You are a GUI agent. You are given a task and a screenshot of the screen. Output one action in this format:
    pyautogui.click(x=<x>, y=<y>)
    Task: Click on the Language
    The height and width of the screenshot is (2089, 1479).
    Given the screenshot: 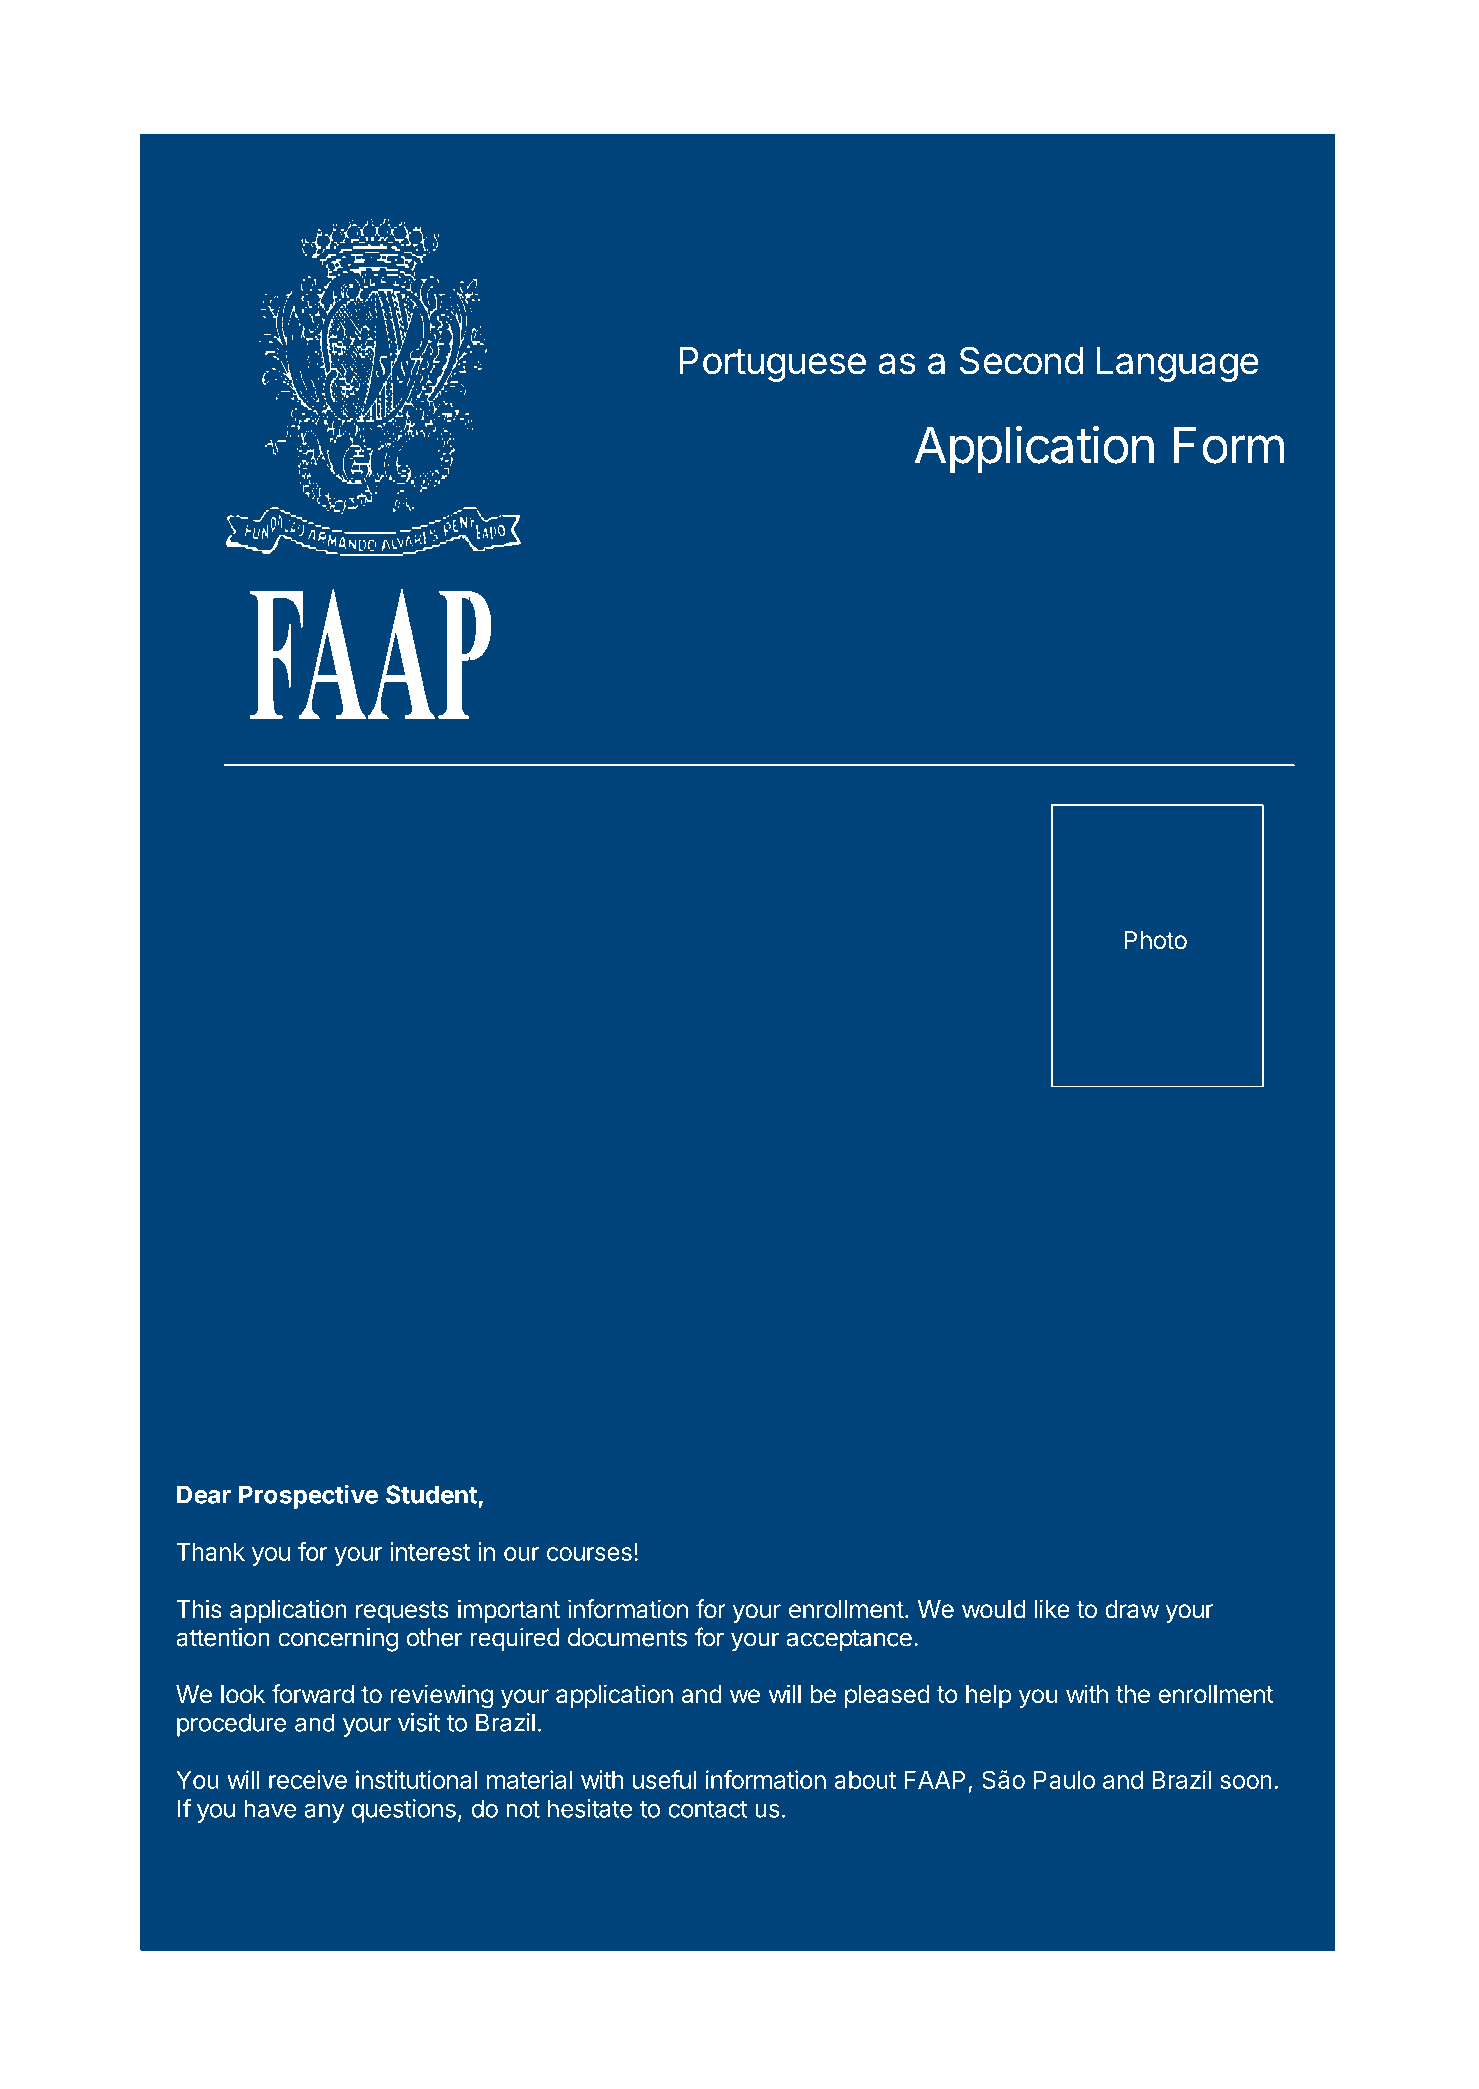 What is the action you would take?
    pyautogui.click(x=1178, y=364)
